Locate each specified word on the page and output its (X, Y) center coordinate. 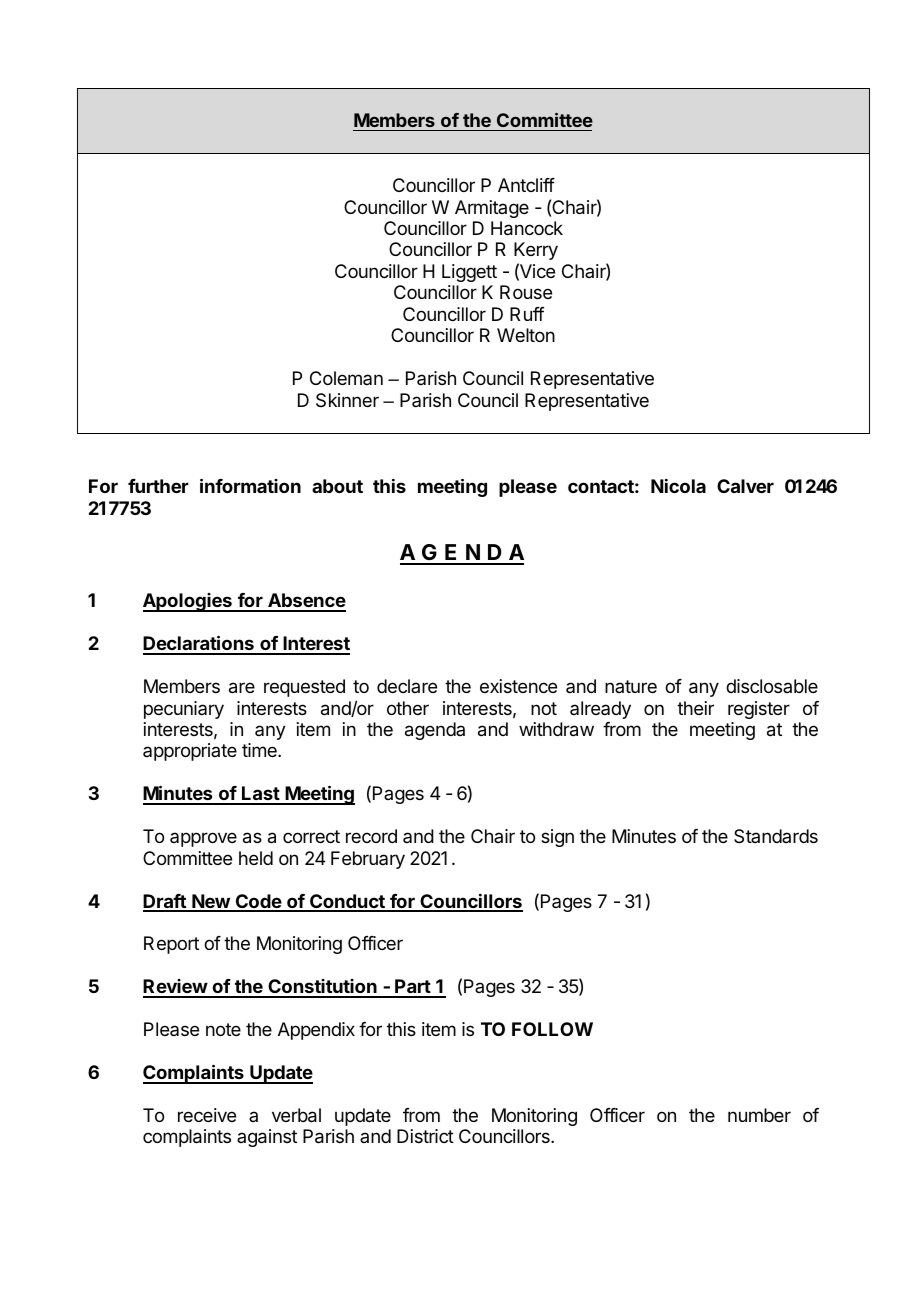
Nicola (678, 486)
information (250, 485)
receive (207, 1115)
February (368, 860)
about (337, 486)
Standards (776, 836)
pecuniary (184, 710)
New (211, 902)
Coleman (346, 378)
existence (518, 686)
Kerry (536, 251)
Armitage (492, 209)
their (695, 708)
